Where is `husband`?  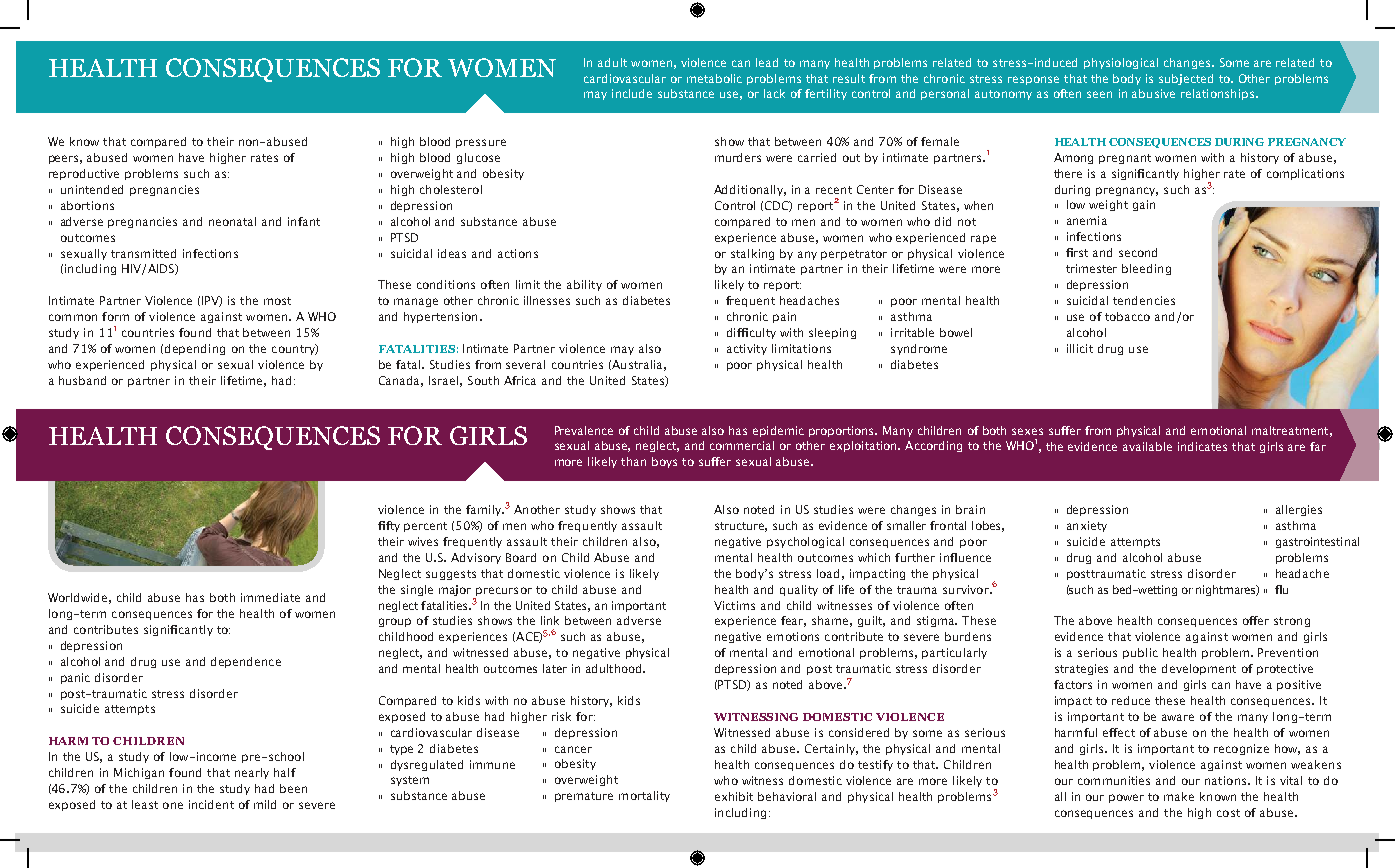 husband is located at coordinates (82, 380).
